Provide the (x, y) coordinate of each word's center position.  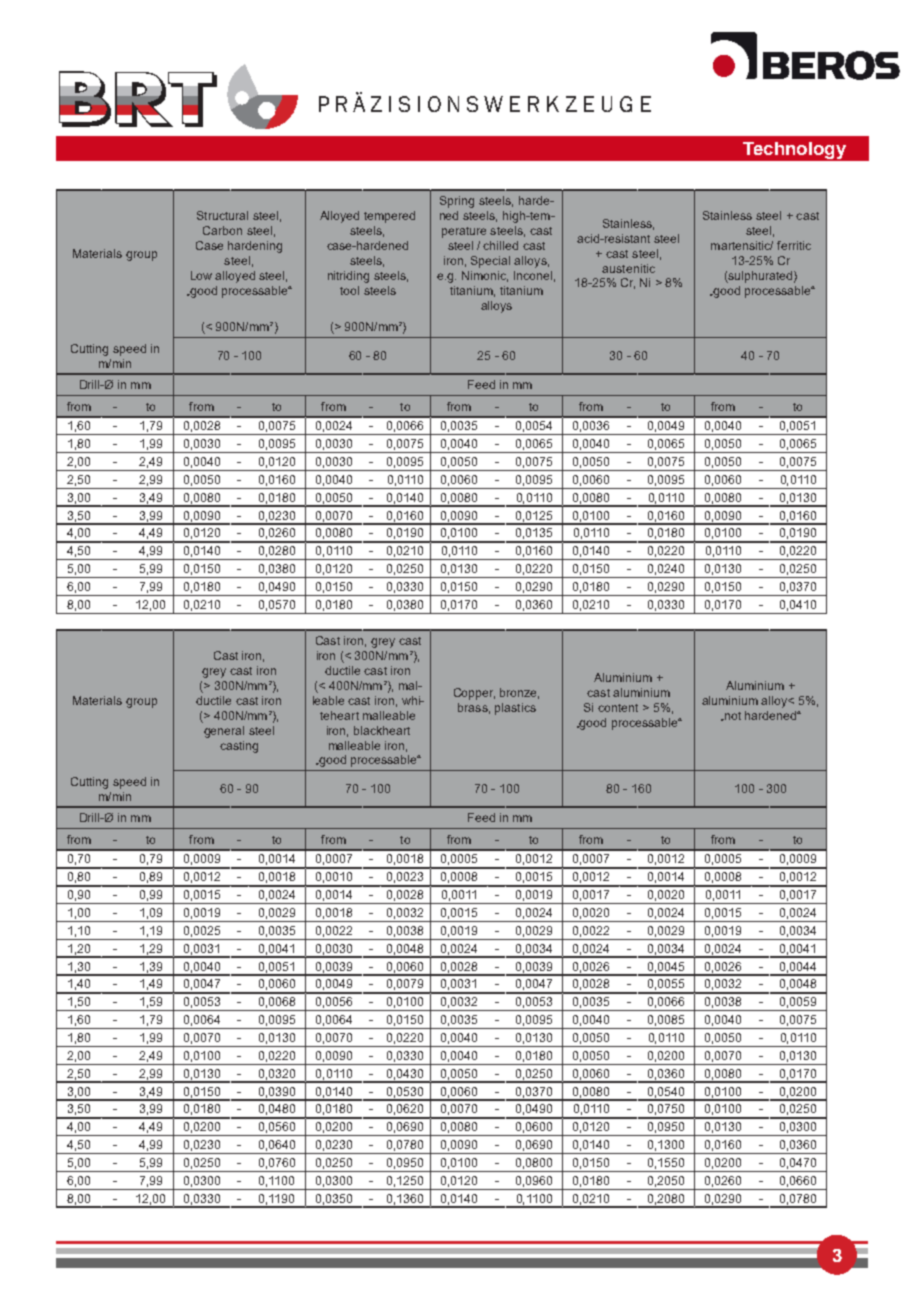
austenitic (628, 268)
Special (490, 262)
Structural (222, 215)
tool (349, 290)
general (224, 732)
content (618, 708)
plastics (515, 709)
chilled (500, 245)
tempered (389, 217)
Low (201, 275)
